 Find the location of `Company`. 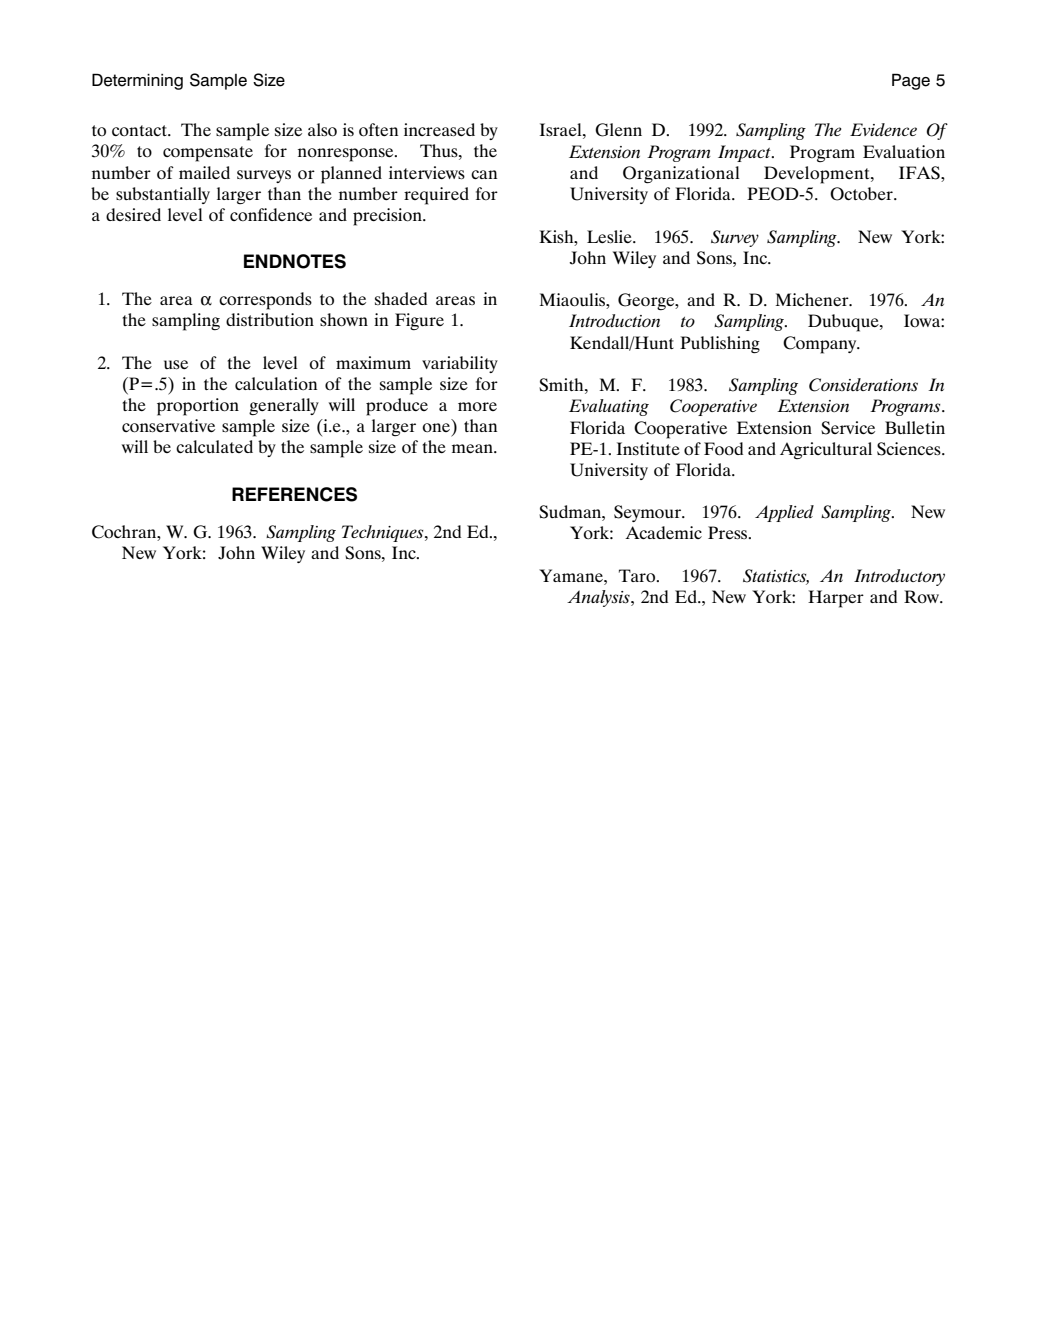

Company is located at coordinates (821, 345).
